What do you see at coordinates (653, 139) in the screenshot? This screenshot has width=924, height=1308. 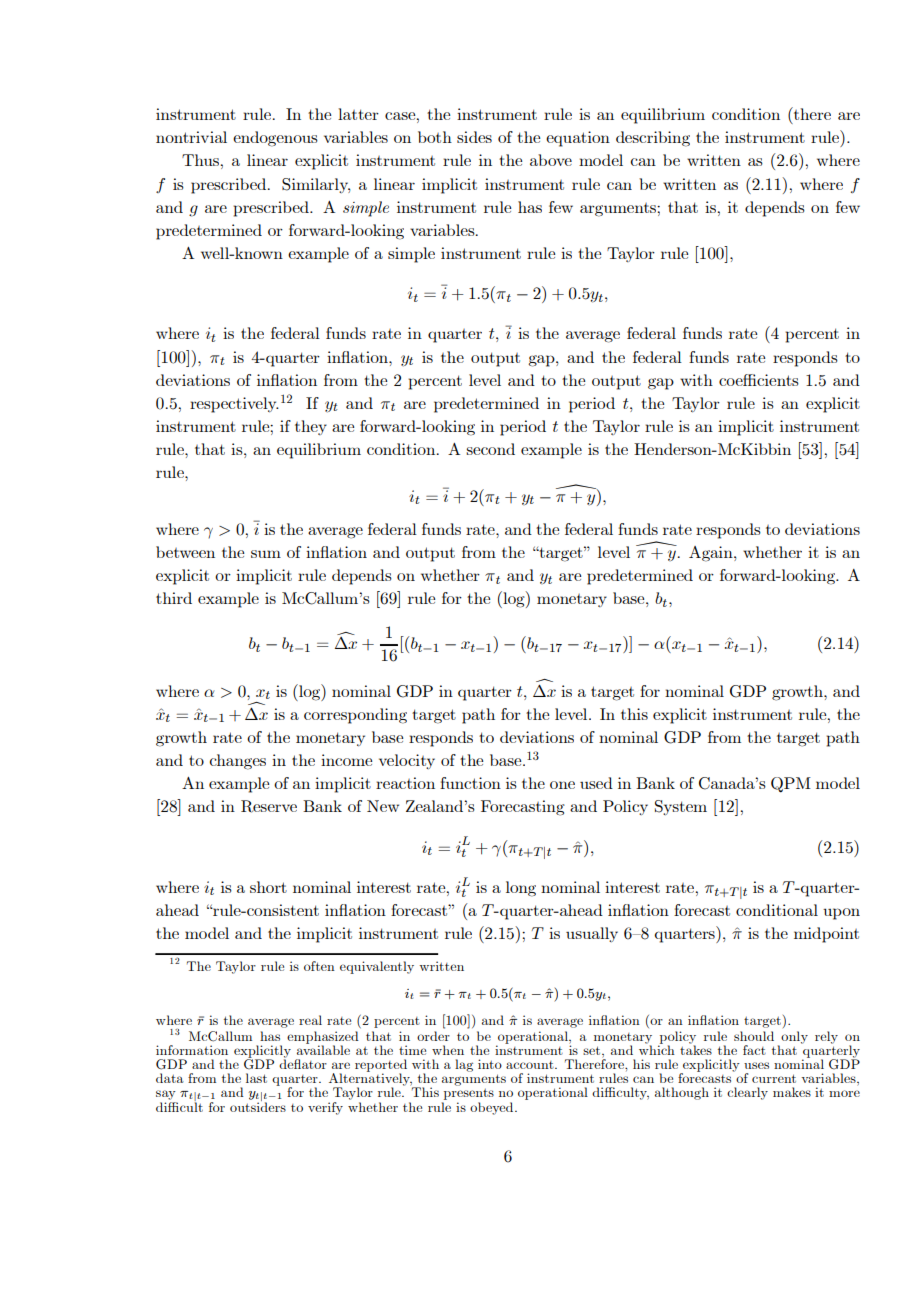 I see `describing` at bounding box center [653, 139].
